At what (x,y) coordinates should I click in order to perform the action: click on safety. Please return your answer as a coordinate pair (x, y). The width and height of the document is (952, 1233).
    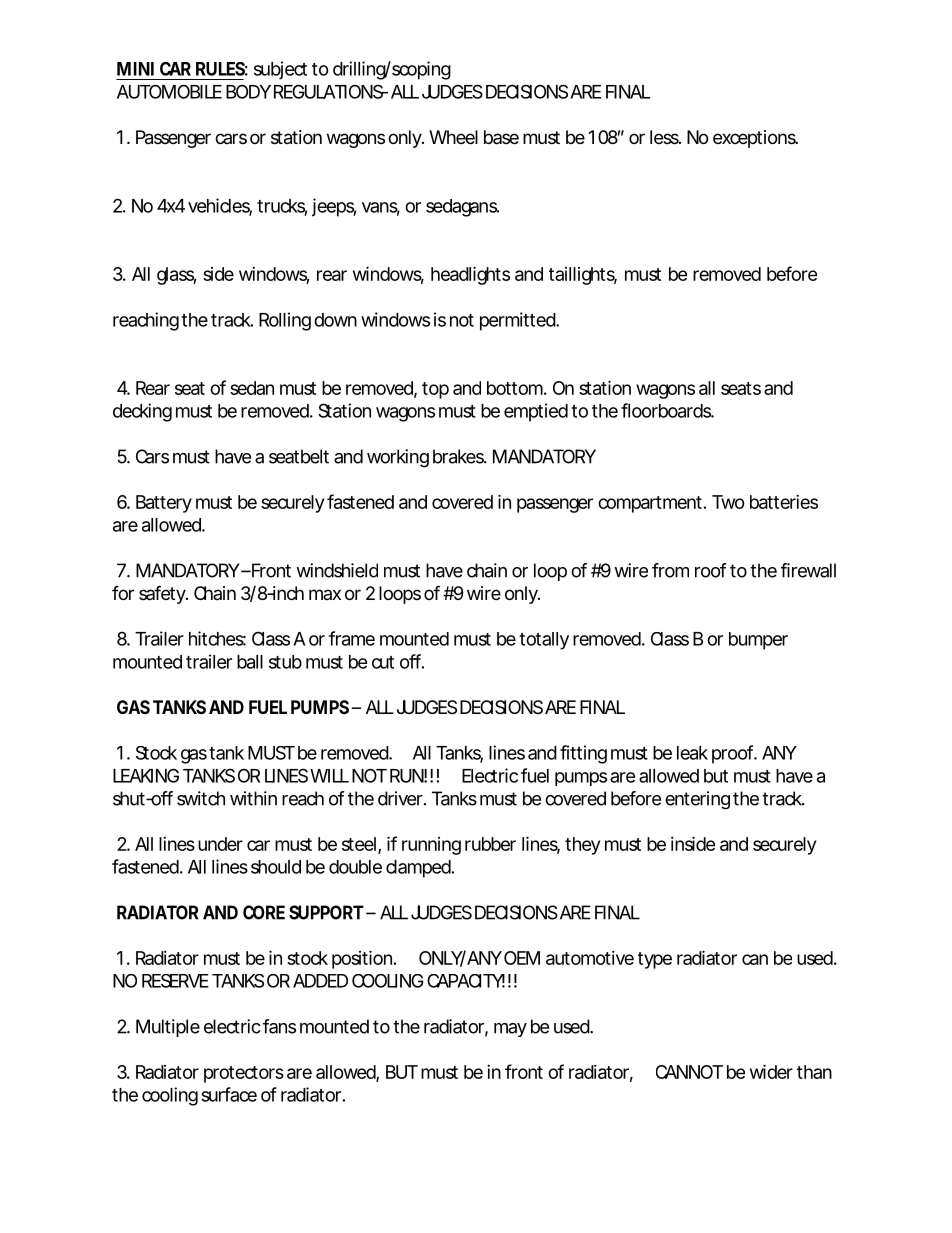
    Looking at the image, I should click on (163, 594).
